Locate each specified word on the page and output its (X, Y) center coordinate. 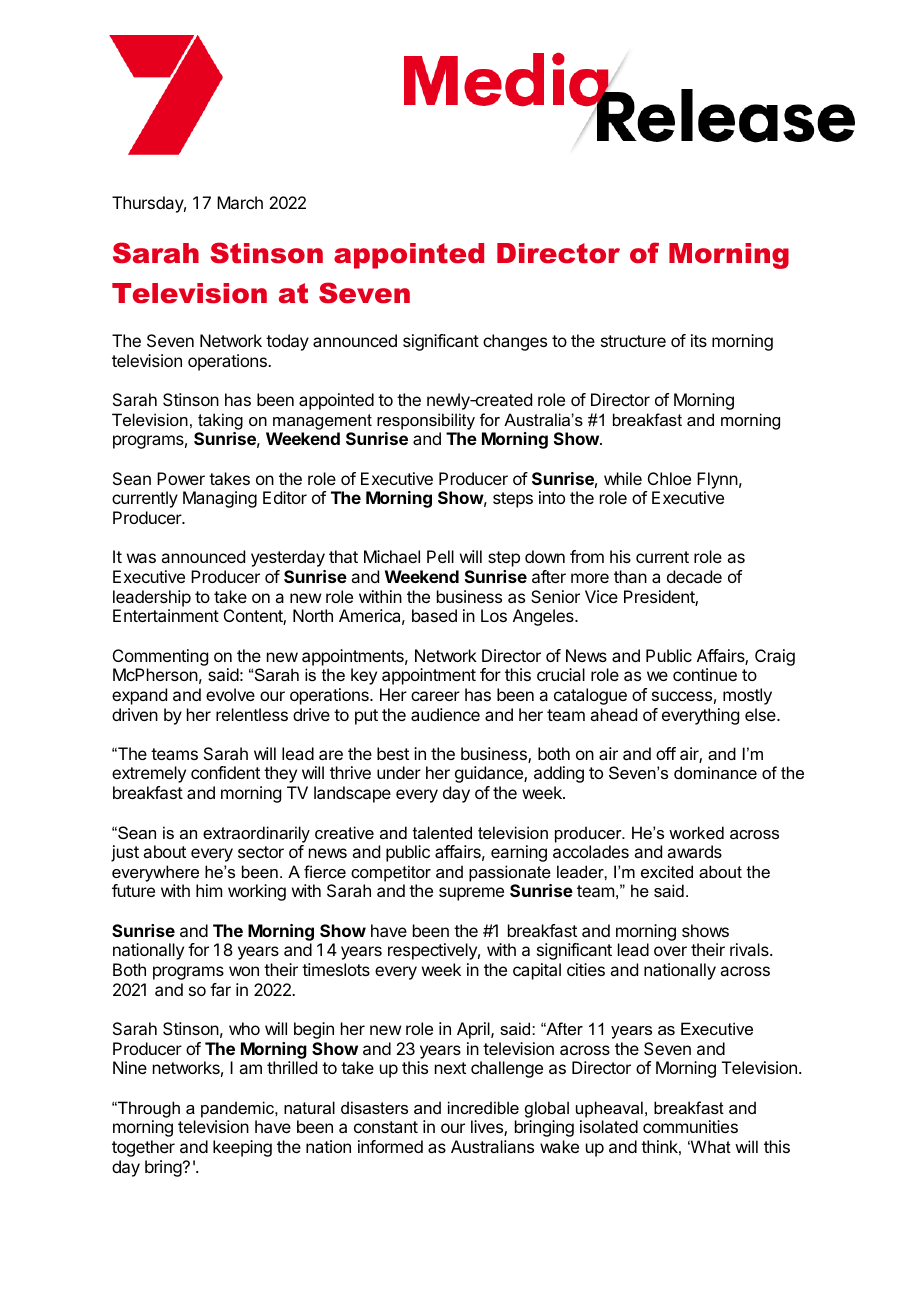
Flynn (717, 480)
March (240, 202)
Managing (220, 499)
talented (442, 832)
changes (515, 342)
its (699, 340)
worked (696, 832)
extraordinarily (256, 834)
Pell (440, 556)
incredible (483, 1107)
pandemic (238, 1109)
